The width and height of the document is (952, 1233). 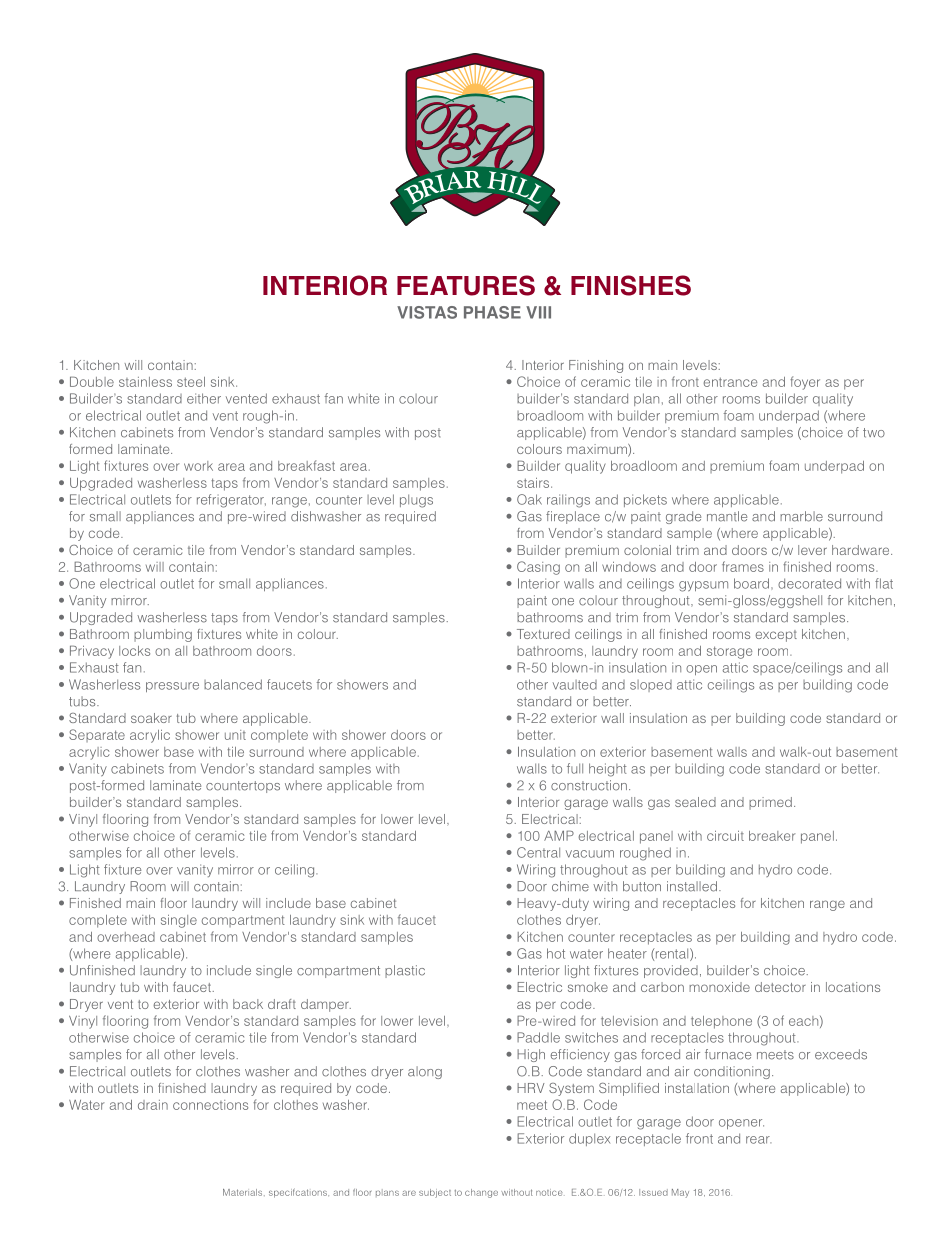 What do you see at coordinates (538, 852) in the document?
I see `Central` at bounding box center [538, 852].
